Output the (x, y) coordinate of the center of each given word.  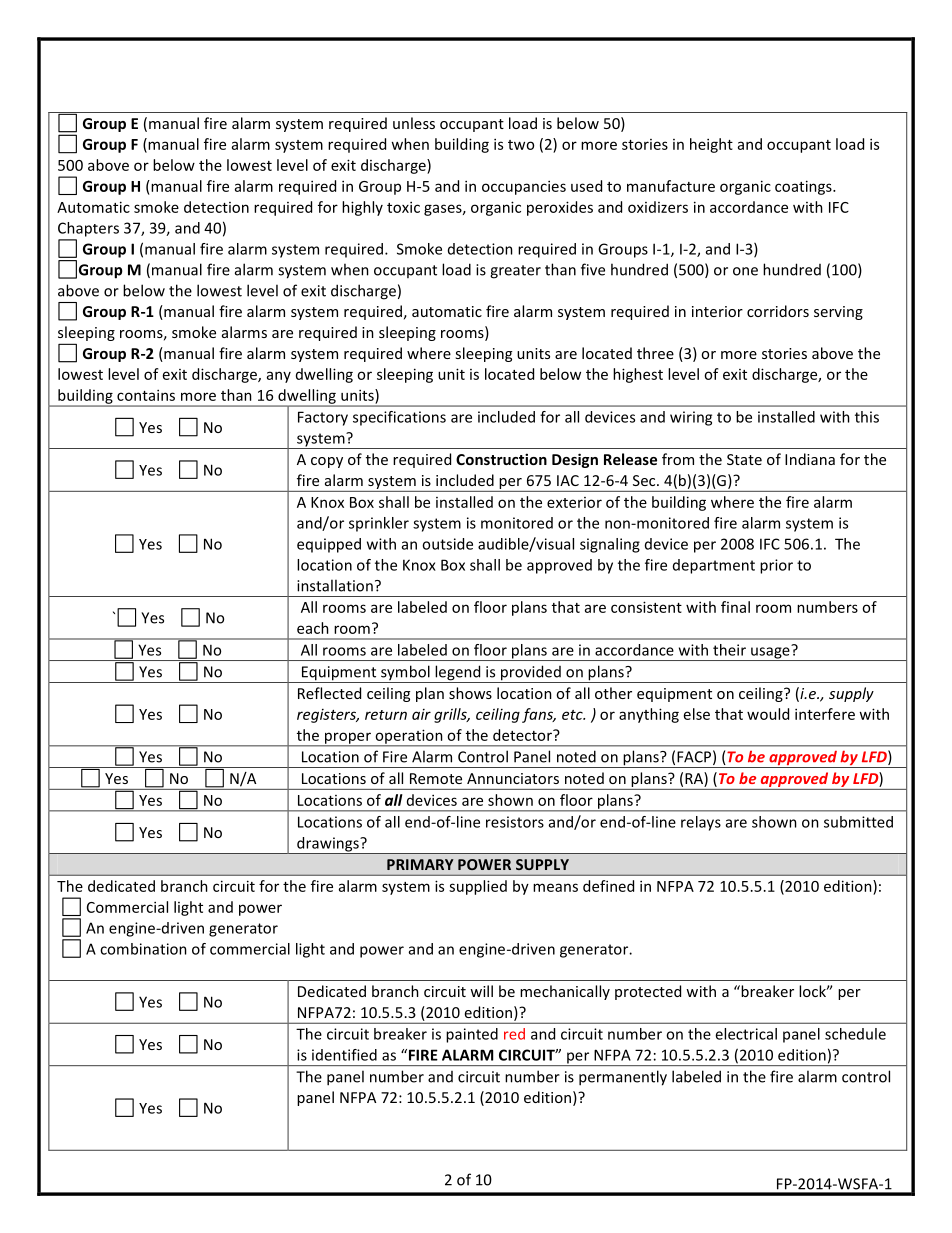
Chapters (88, 229)
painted (472, 1035)
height (711, 145)
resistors (515, 822)
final (735, 607)
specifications (399, 418)
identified (344, 1055)
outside (447, 544)
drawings (328, 845)
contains (146, 395)
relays (701, 823)
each (313, 628)
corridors (778, 311)
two (521, 145)
